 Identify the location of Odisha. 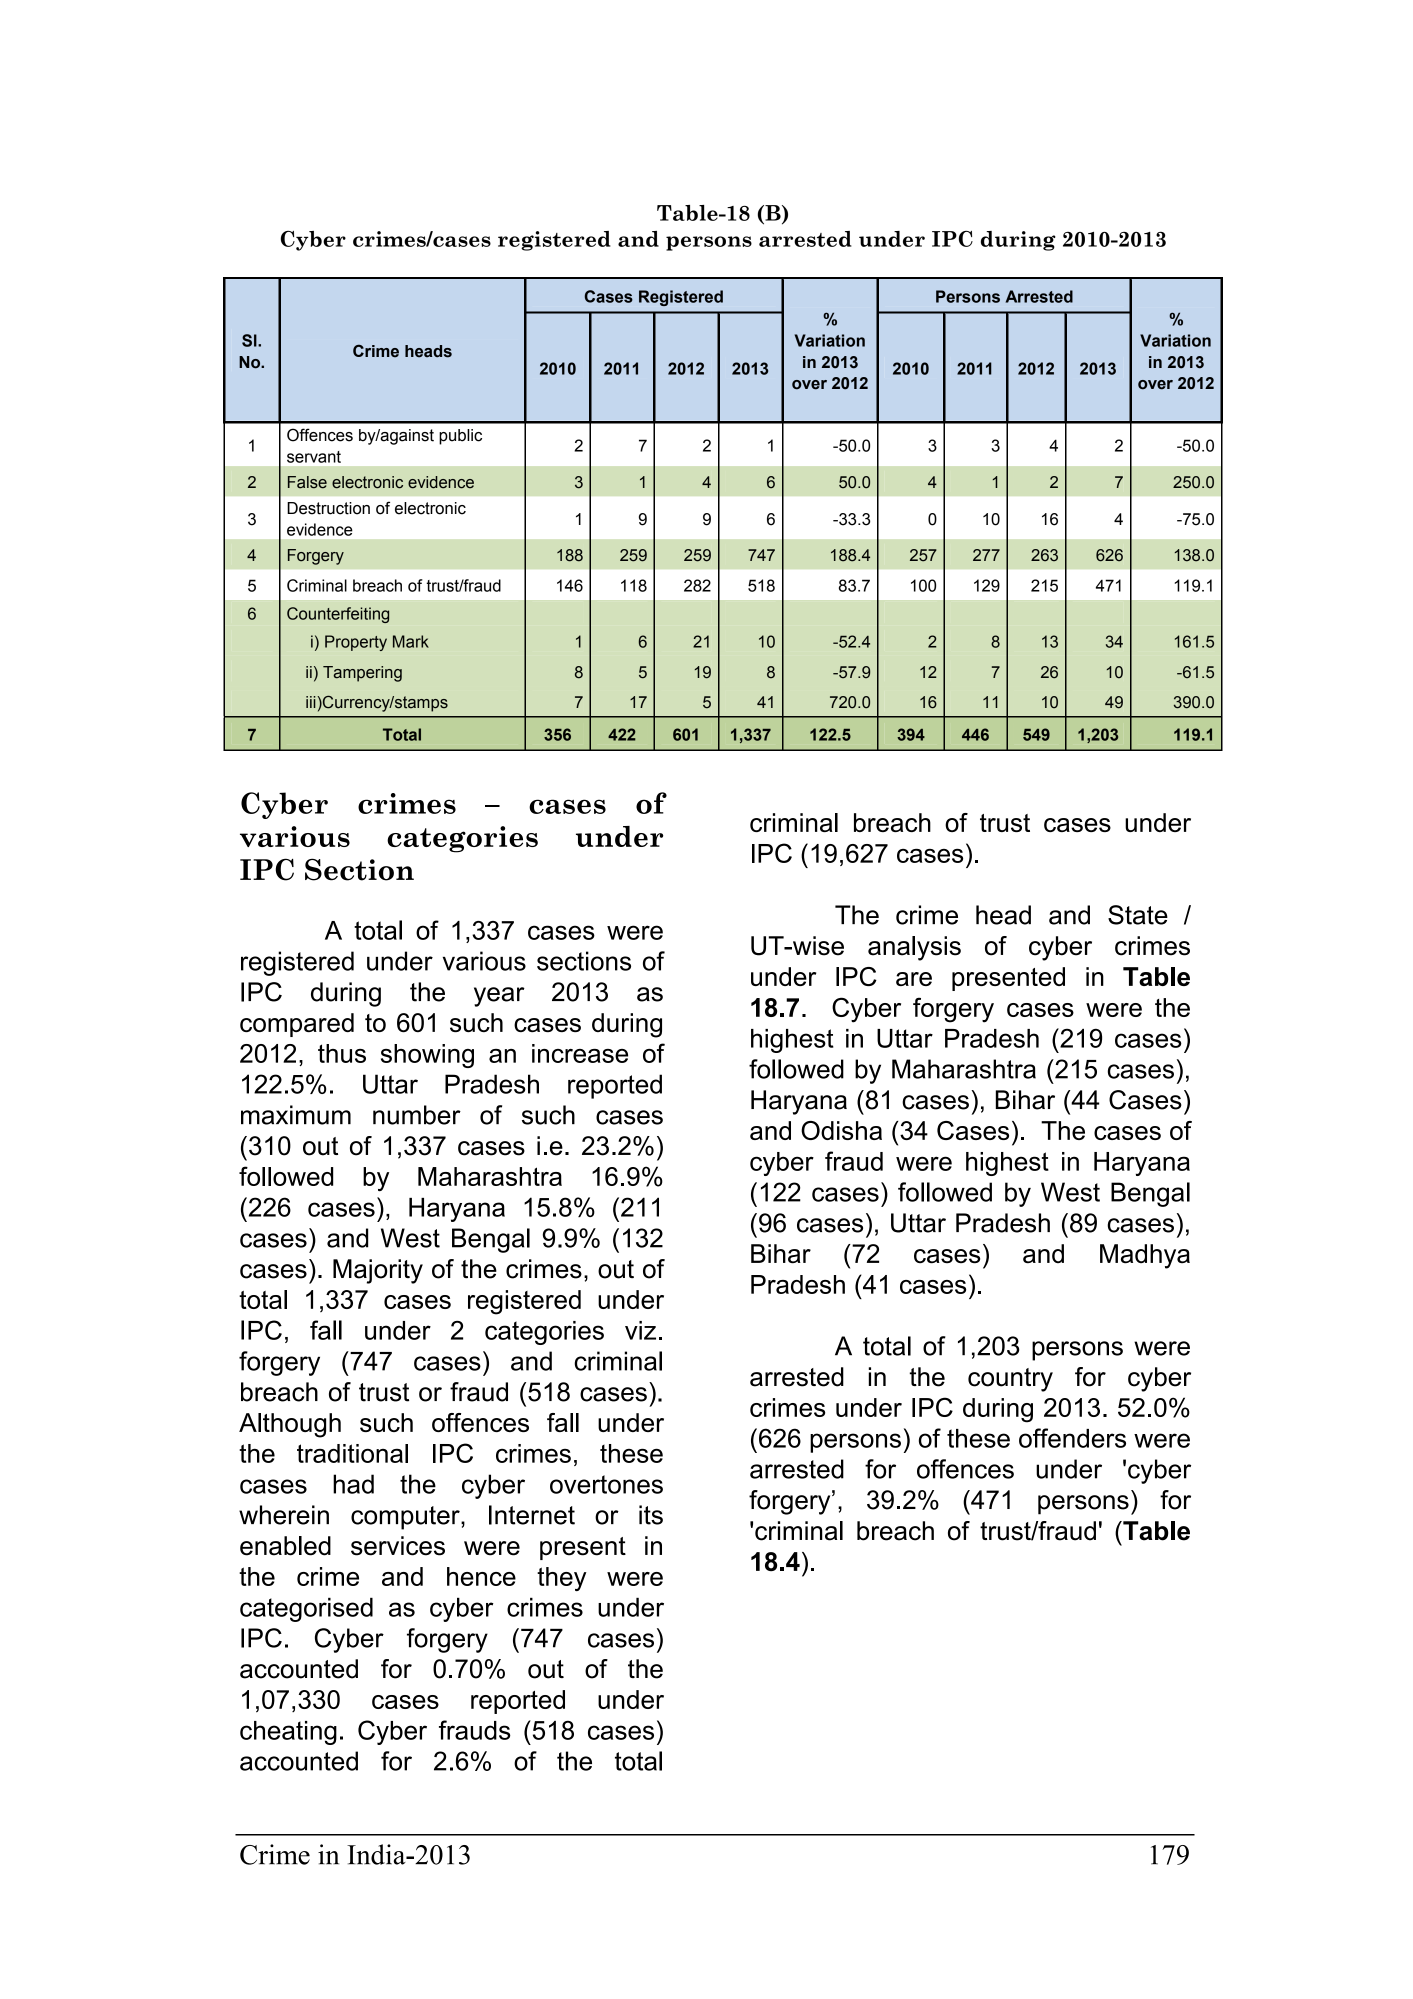
(841, 1130).
